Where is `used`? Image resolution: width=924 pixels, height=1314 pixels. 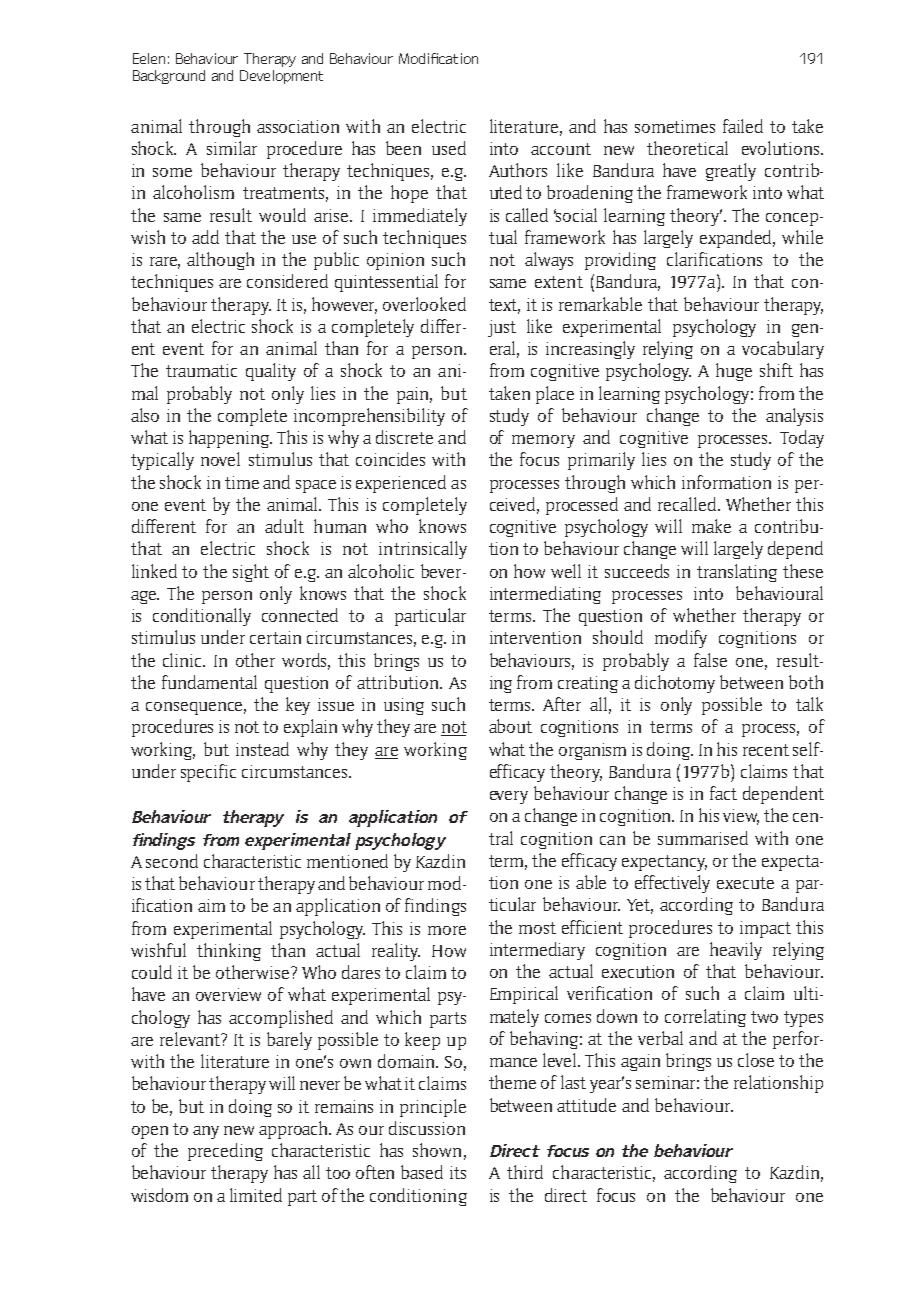 used is located at coordinates (449, 148).
